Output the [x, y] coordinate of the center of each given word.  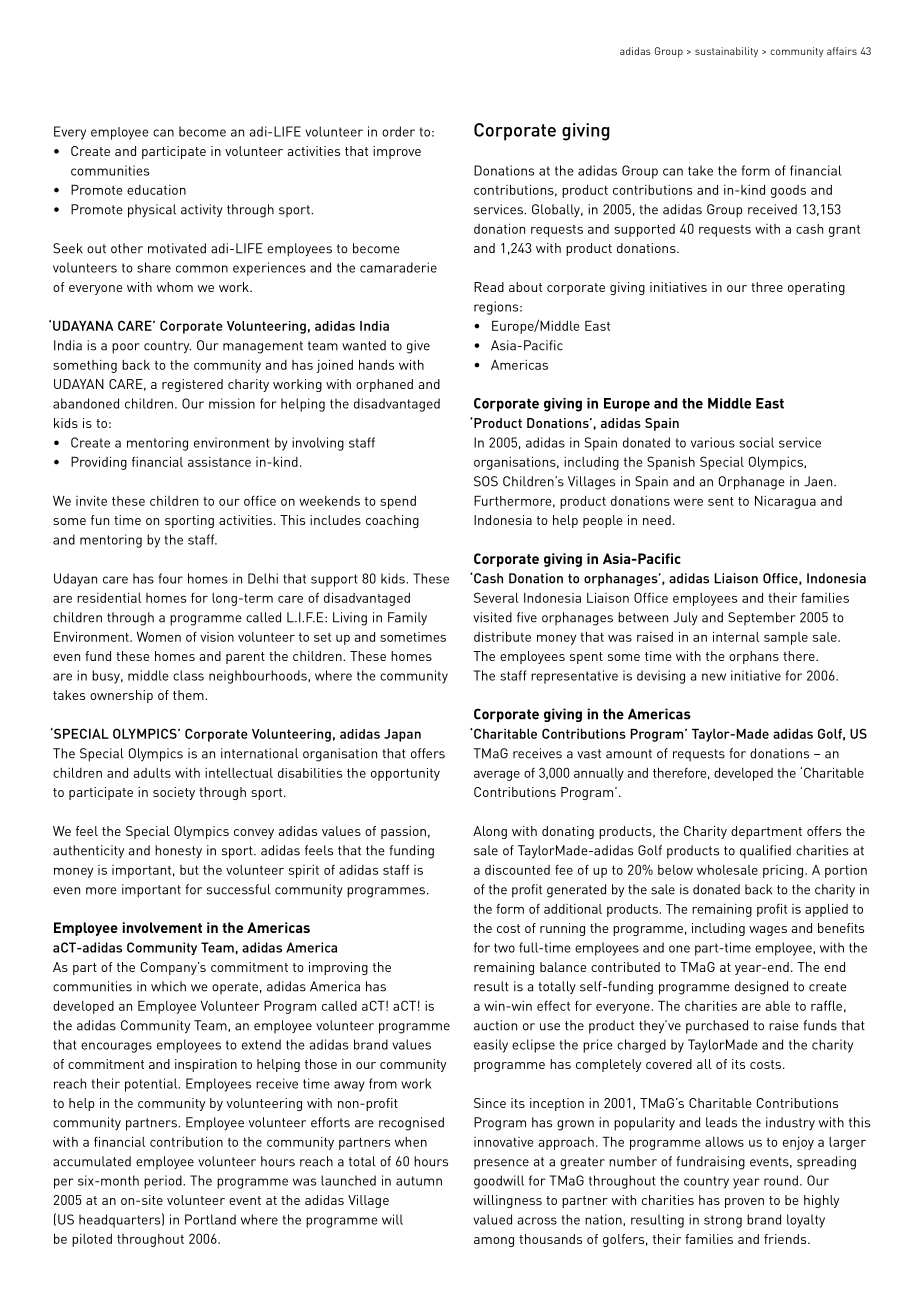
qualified [765, 852]
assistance [219, 462]
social [756, 442]
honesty [178, 851]
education [156, 190]
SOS [486, 481]
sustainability [726, 52]
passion [403, 832]
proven [744, 1203]
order [398, 131]
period [164, 1182]
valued [492, 1219]
